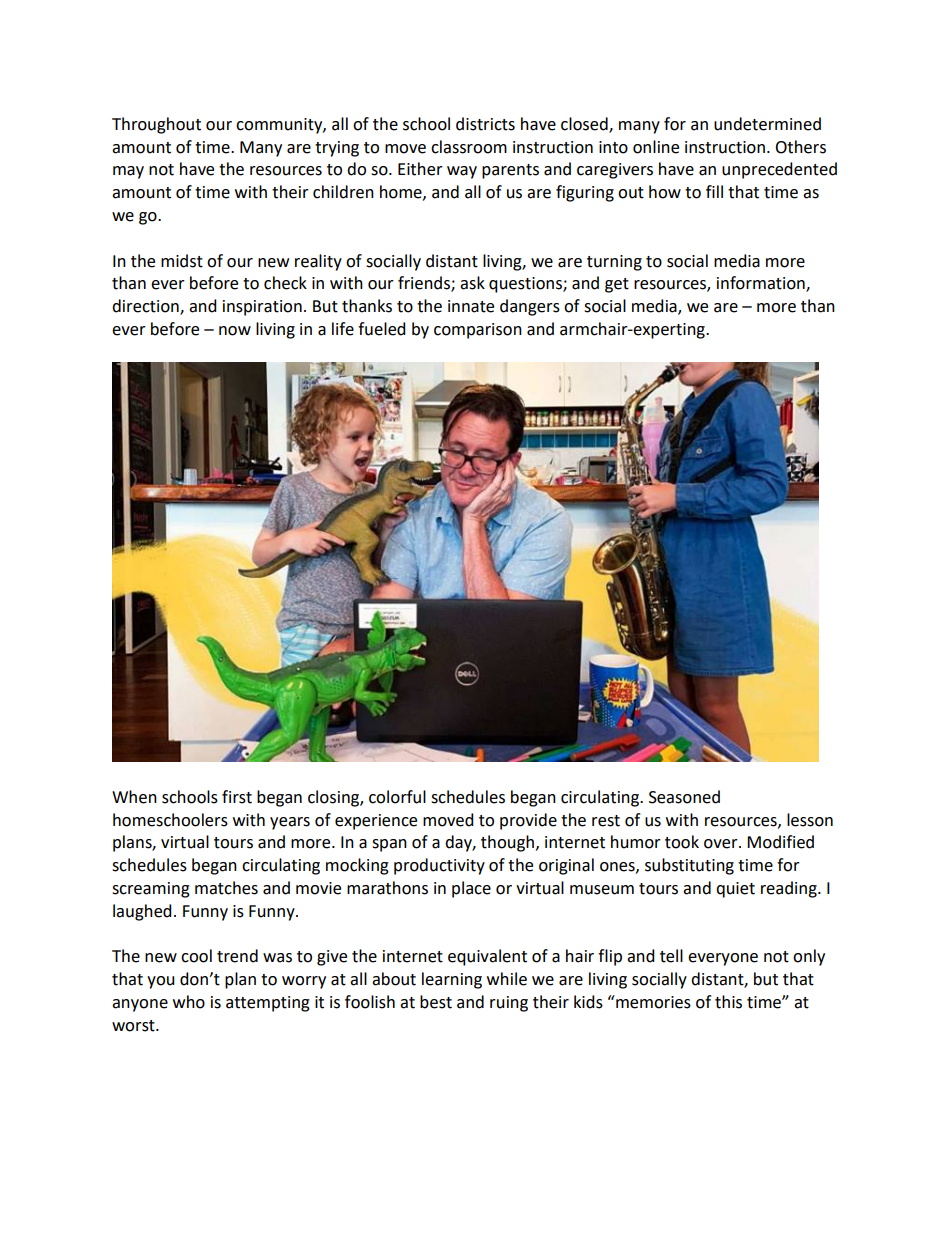  What do you see at coordinates (452, 980) in the document?
I see `learning` at bounding box center [452, 980].
